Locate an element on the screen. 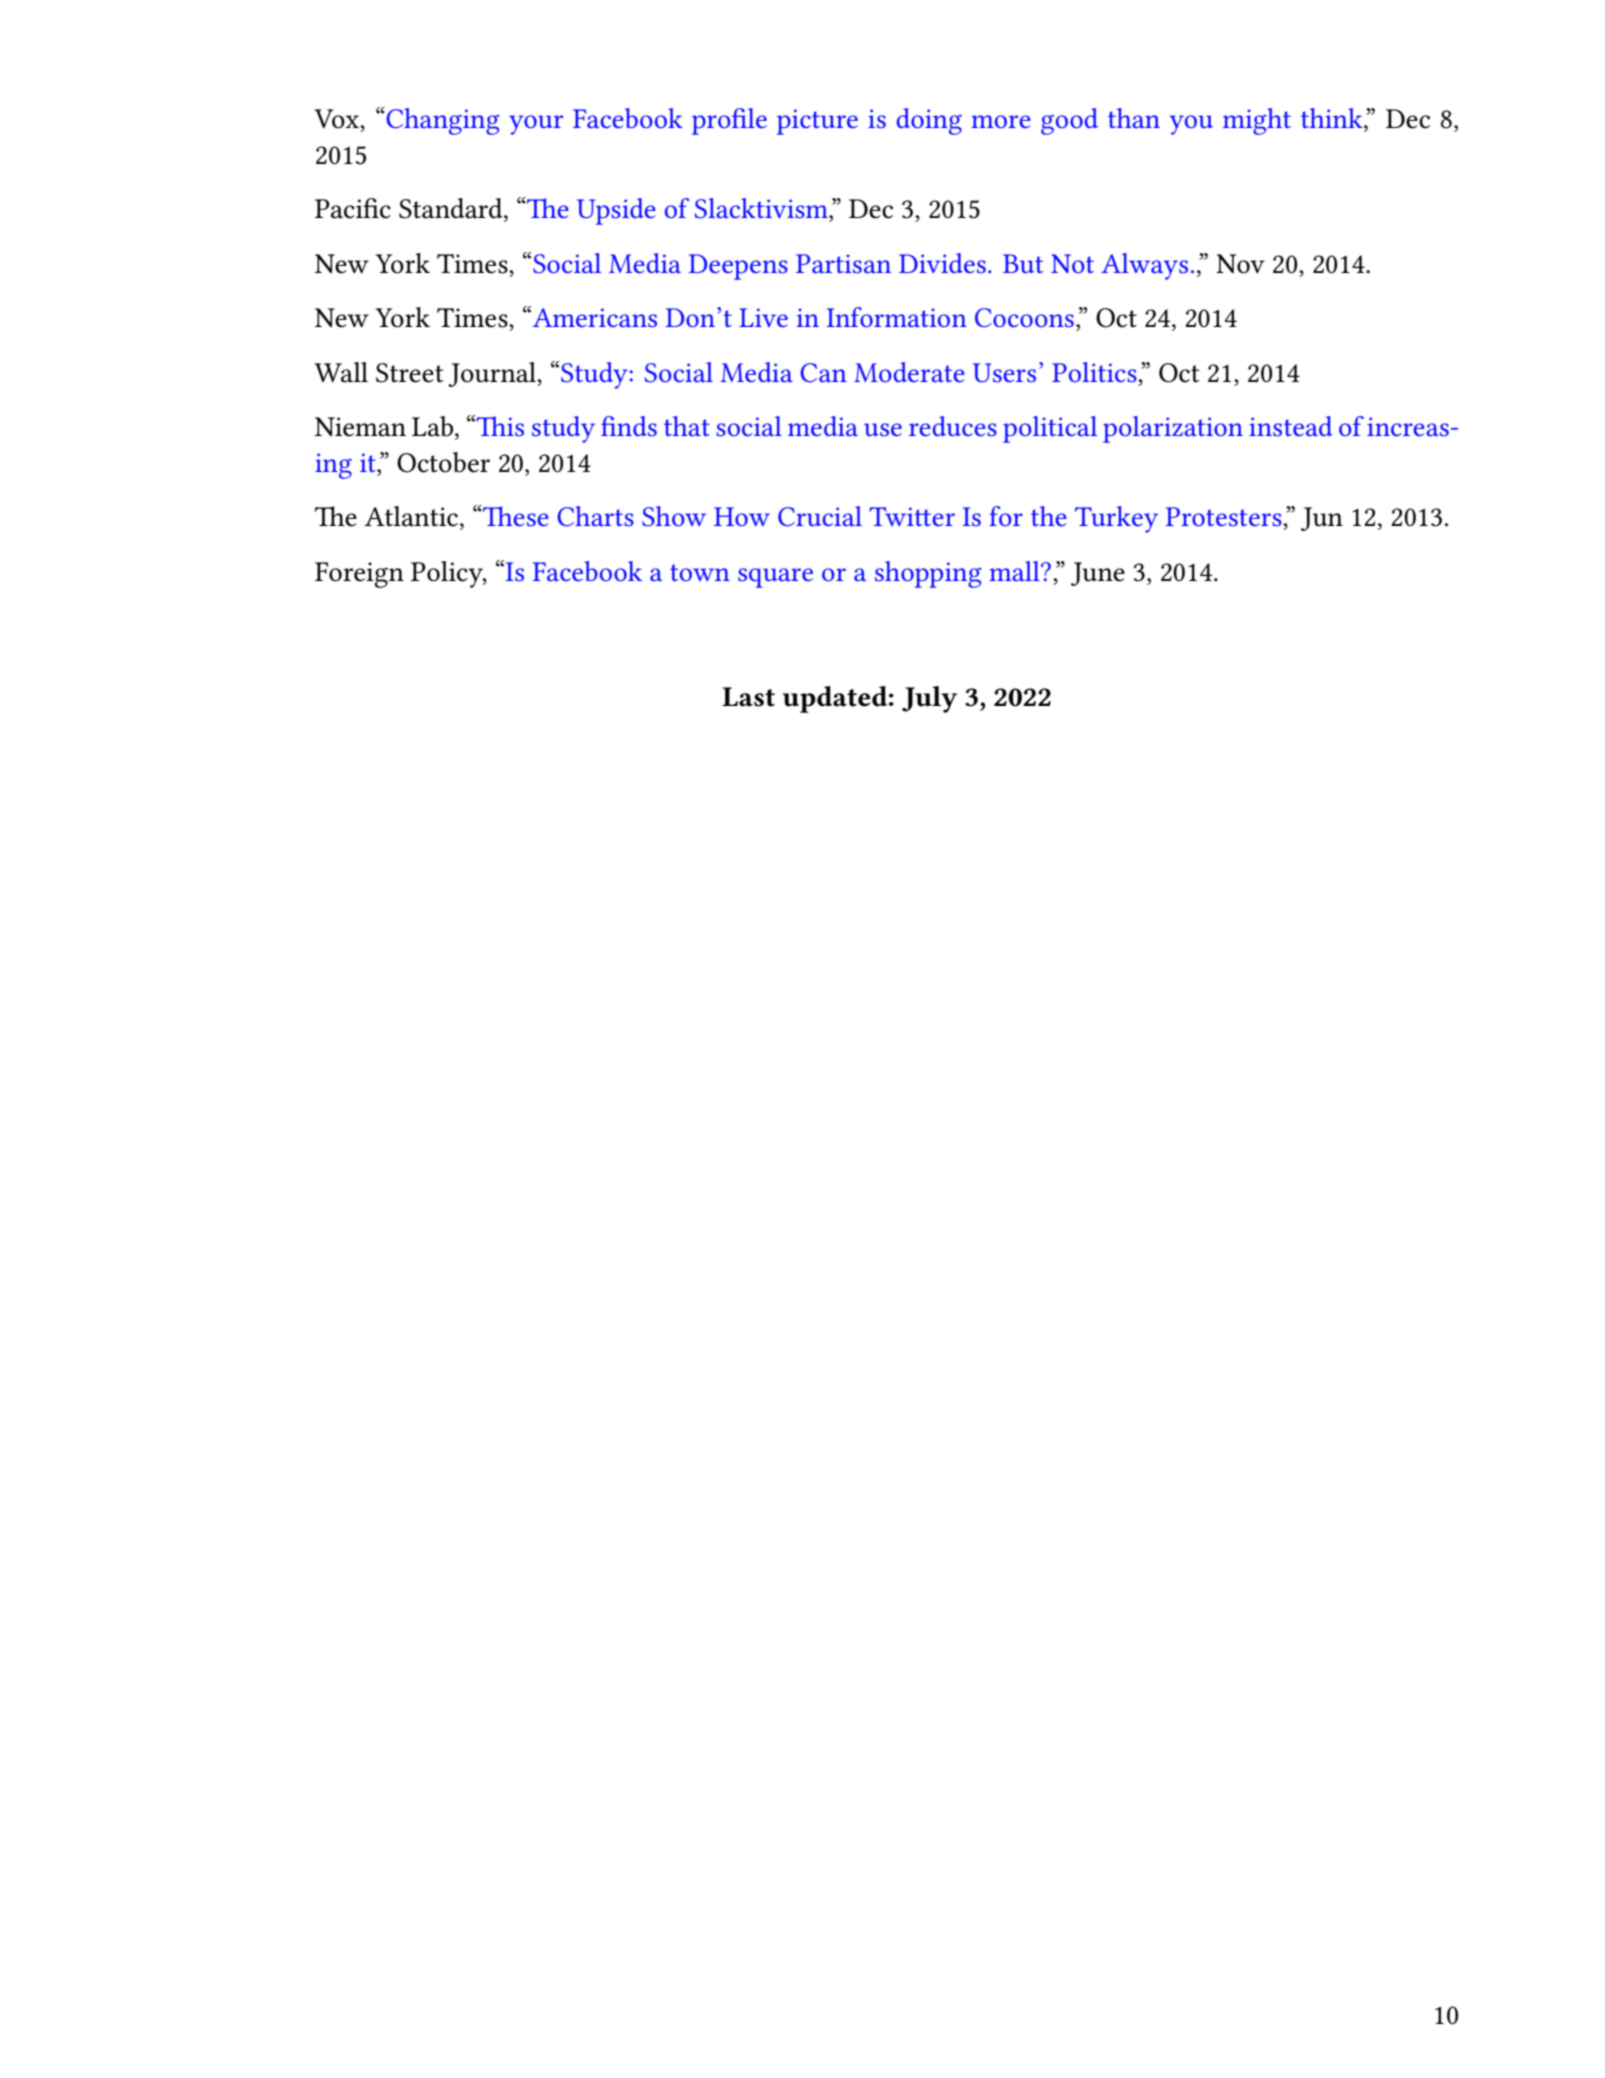 The width and height of the screenshot is (1605, 2078). July is located at coordinates (929, 699).
